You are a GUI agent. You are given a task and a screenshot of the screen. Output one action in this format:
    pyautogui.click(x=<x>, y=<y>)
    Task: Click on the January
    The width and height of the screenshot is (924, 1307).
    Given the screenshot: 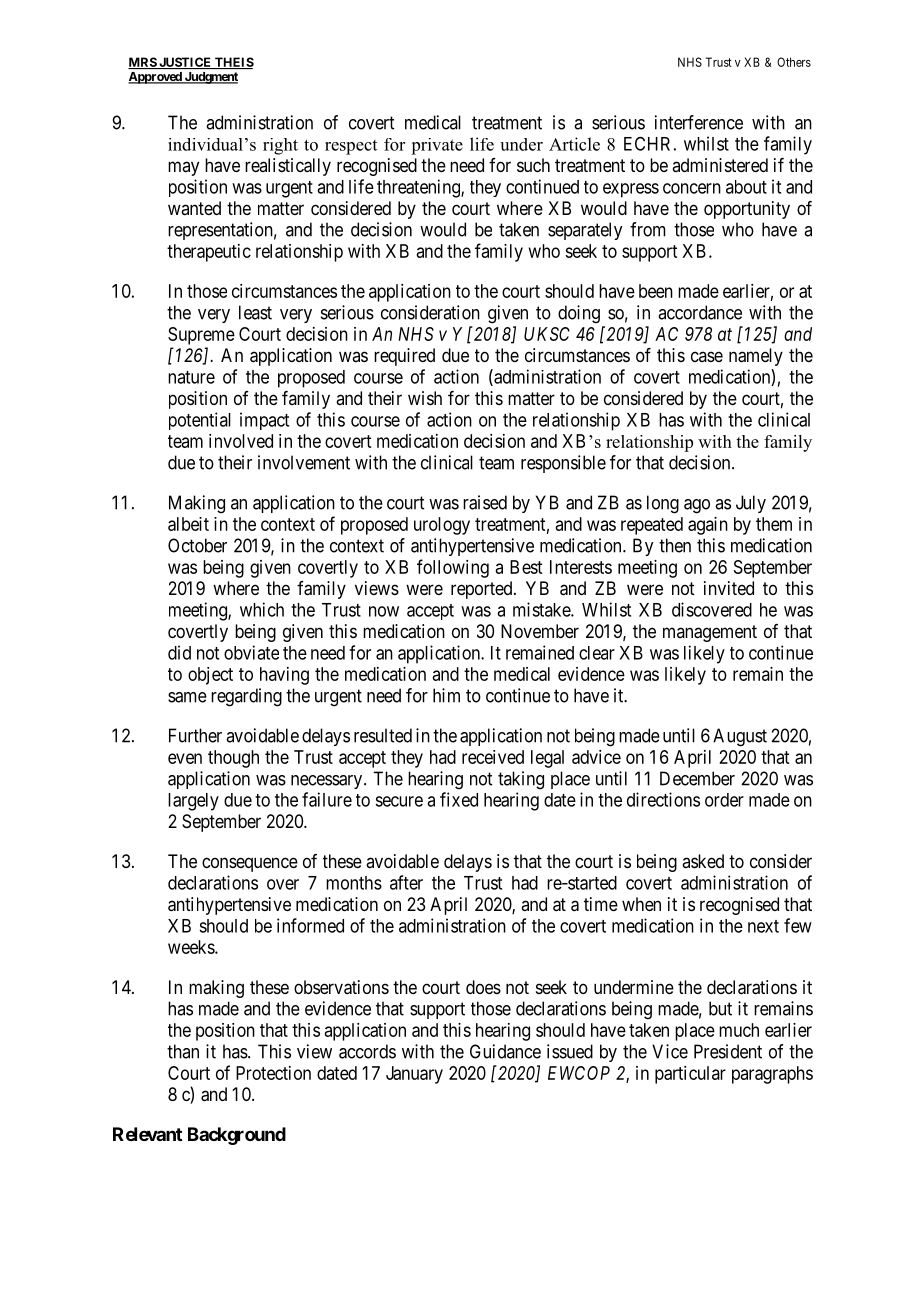 What is the action you would take?
    pyautogui.click(x=414, y=1075)
